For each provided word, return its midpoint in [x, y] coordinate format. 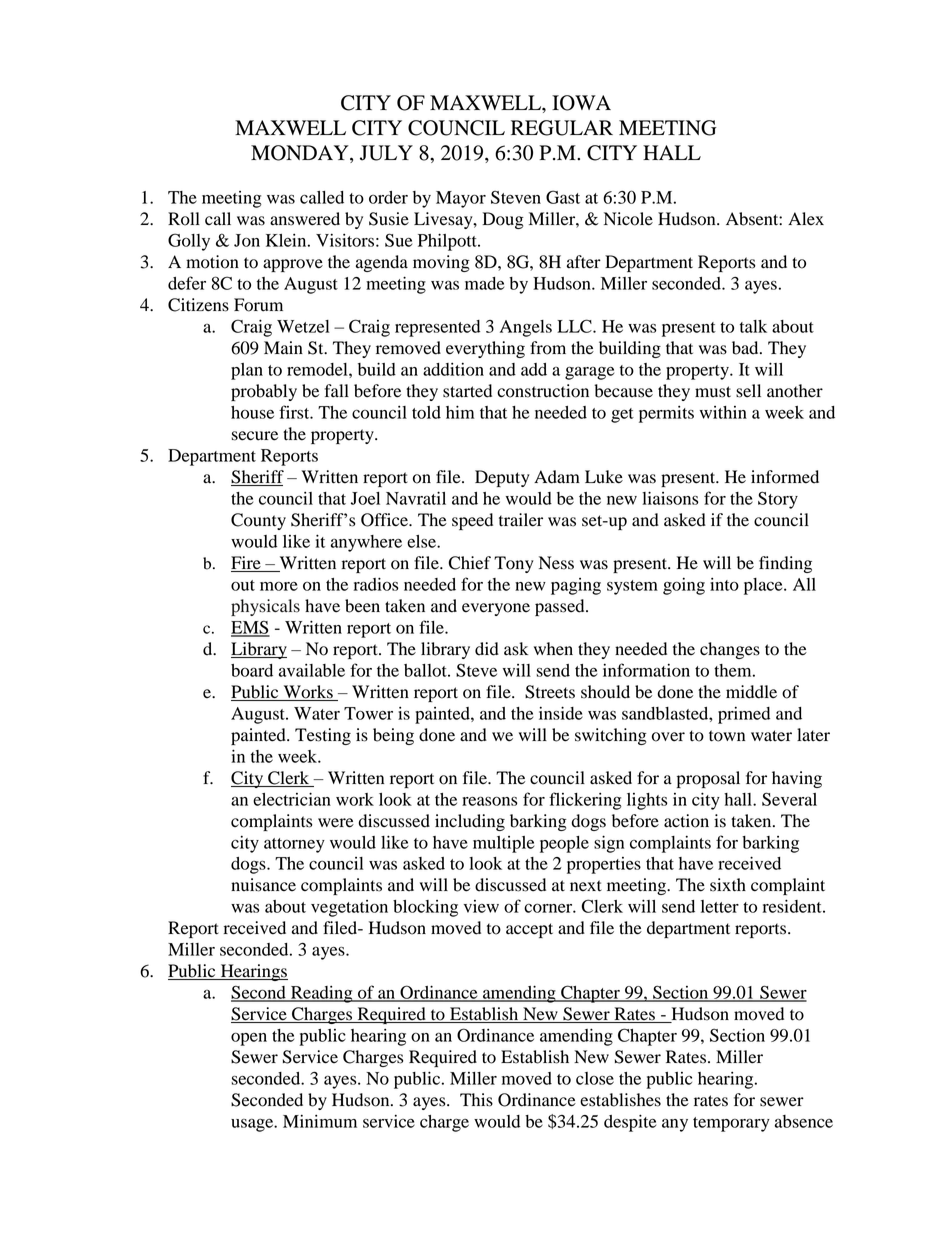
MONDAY [301, 154]
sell [748, 391]
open [249, 1039]
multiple [503, 844]
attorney [294, 845]
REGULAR [562, 128]
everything [485, 349]
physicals [265, 607]
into [724, 584]
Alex [806, 219]
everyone [496, 609]
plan [247, 371]
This [476, 1100]
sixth [728, 885]
